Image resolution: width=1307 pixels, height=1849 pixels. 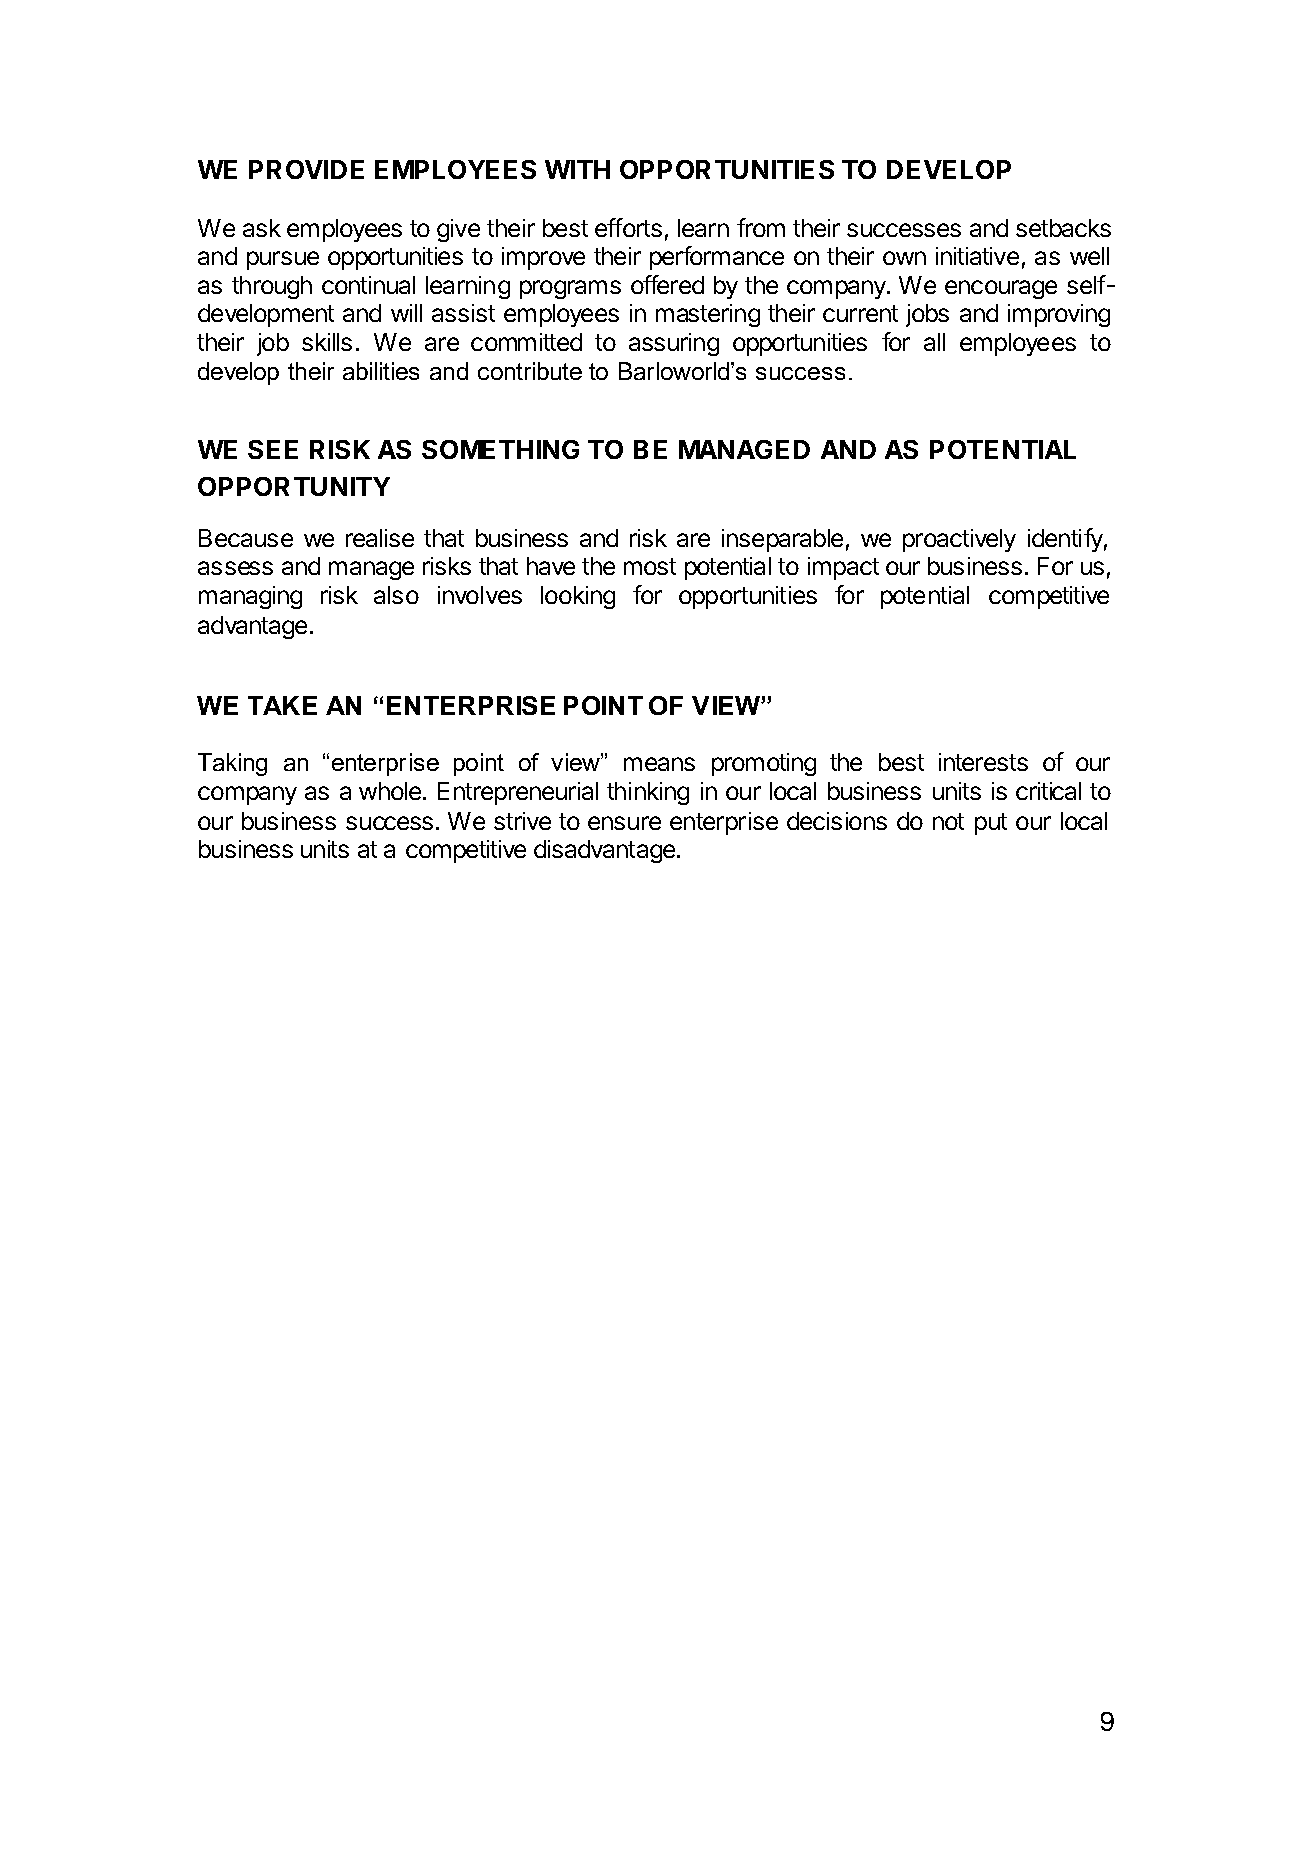 What do you see at coordinates (959, 540) in the screenshot?
I see `proactively` at bounding box center [959, 540].
